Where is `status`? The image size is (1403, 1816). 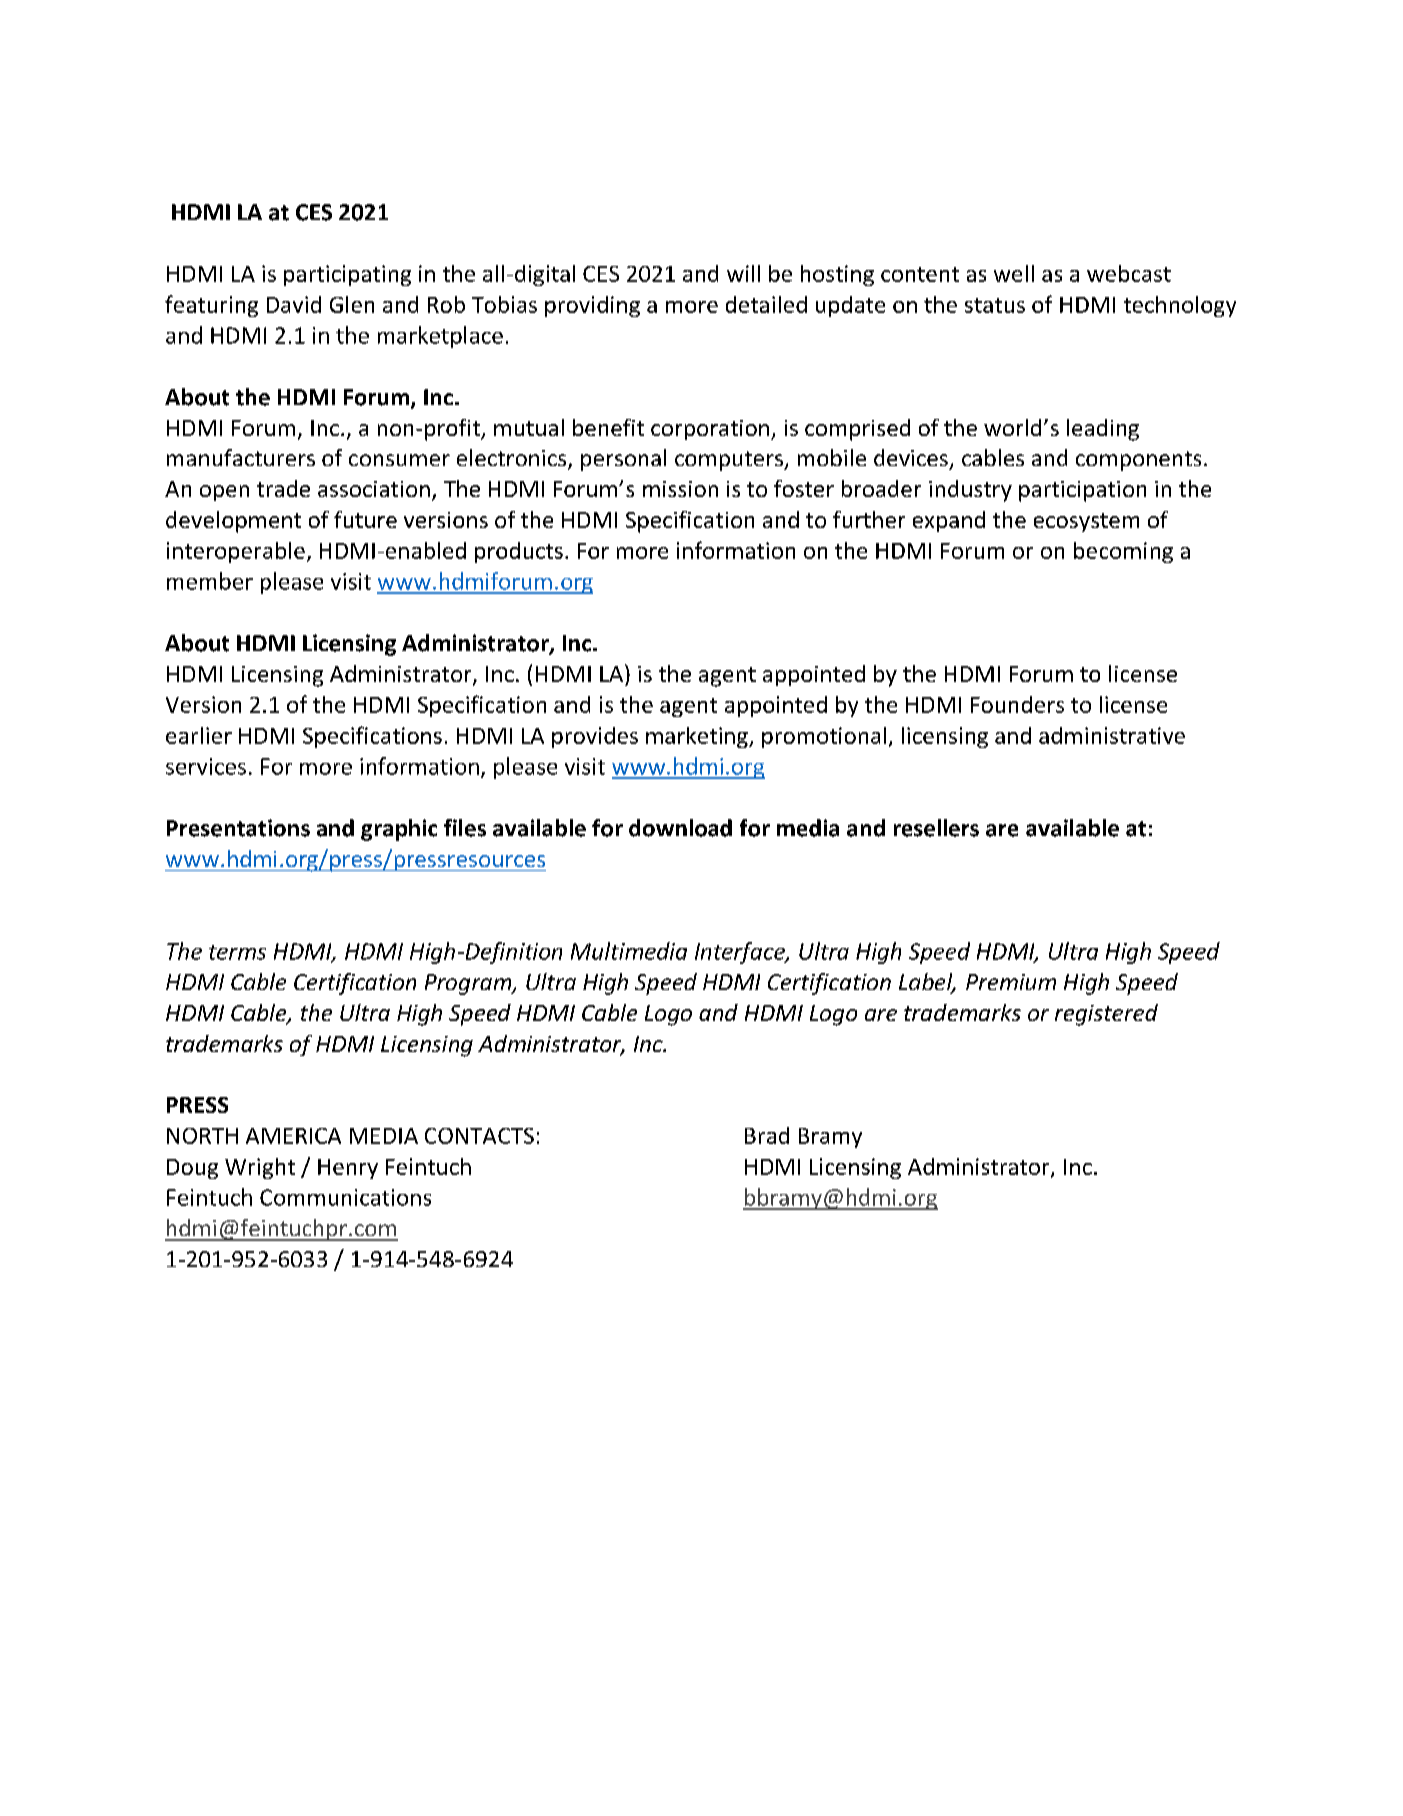
status is located at coordinates (995, 305).
